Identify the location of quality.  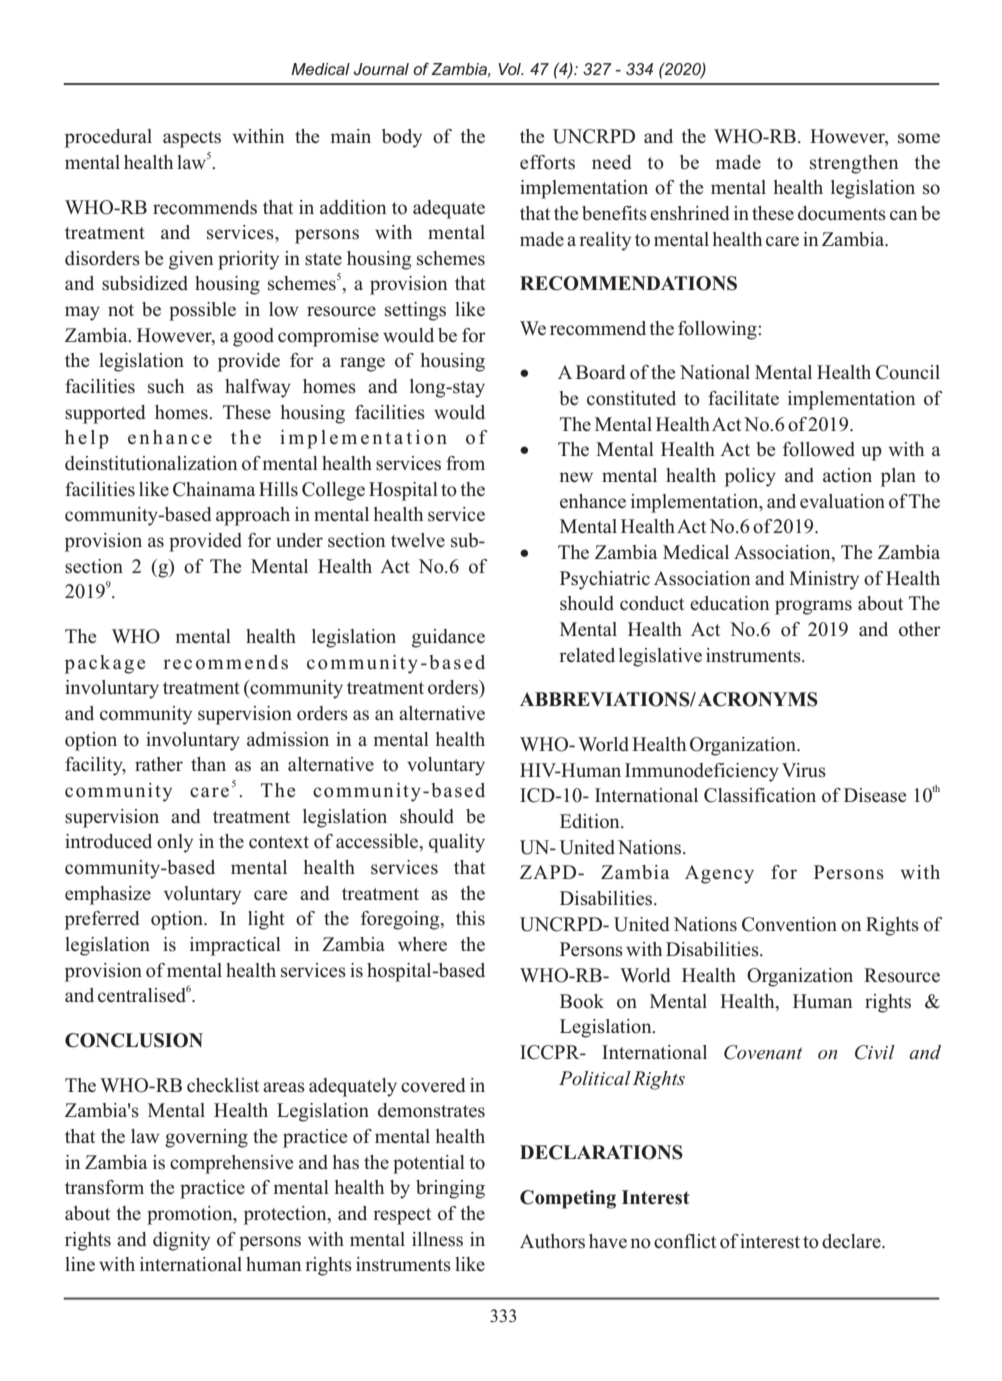
(457, 843).
